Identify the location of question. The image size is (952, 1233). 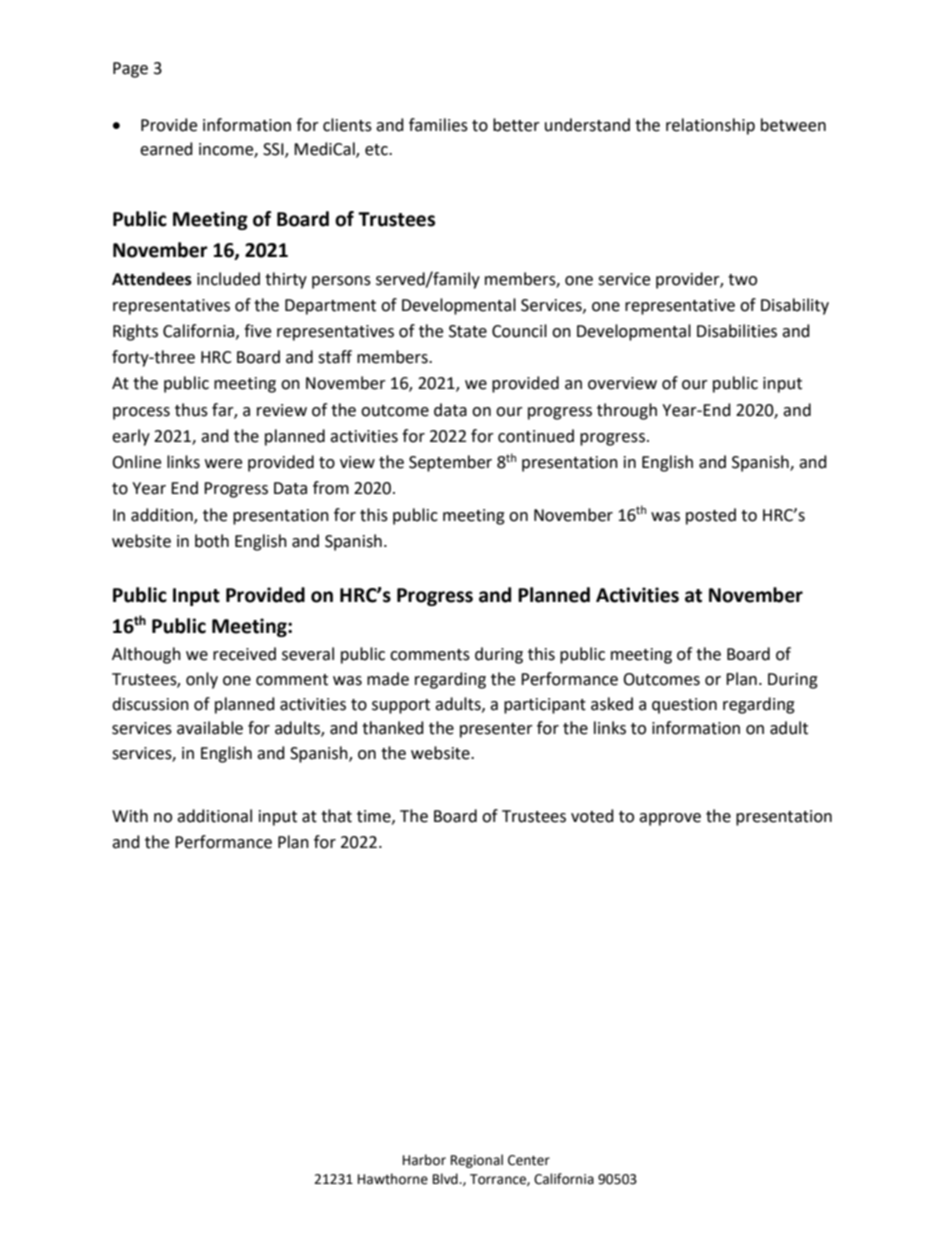
(684, 706).
